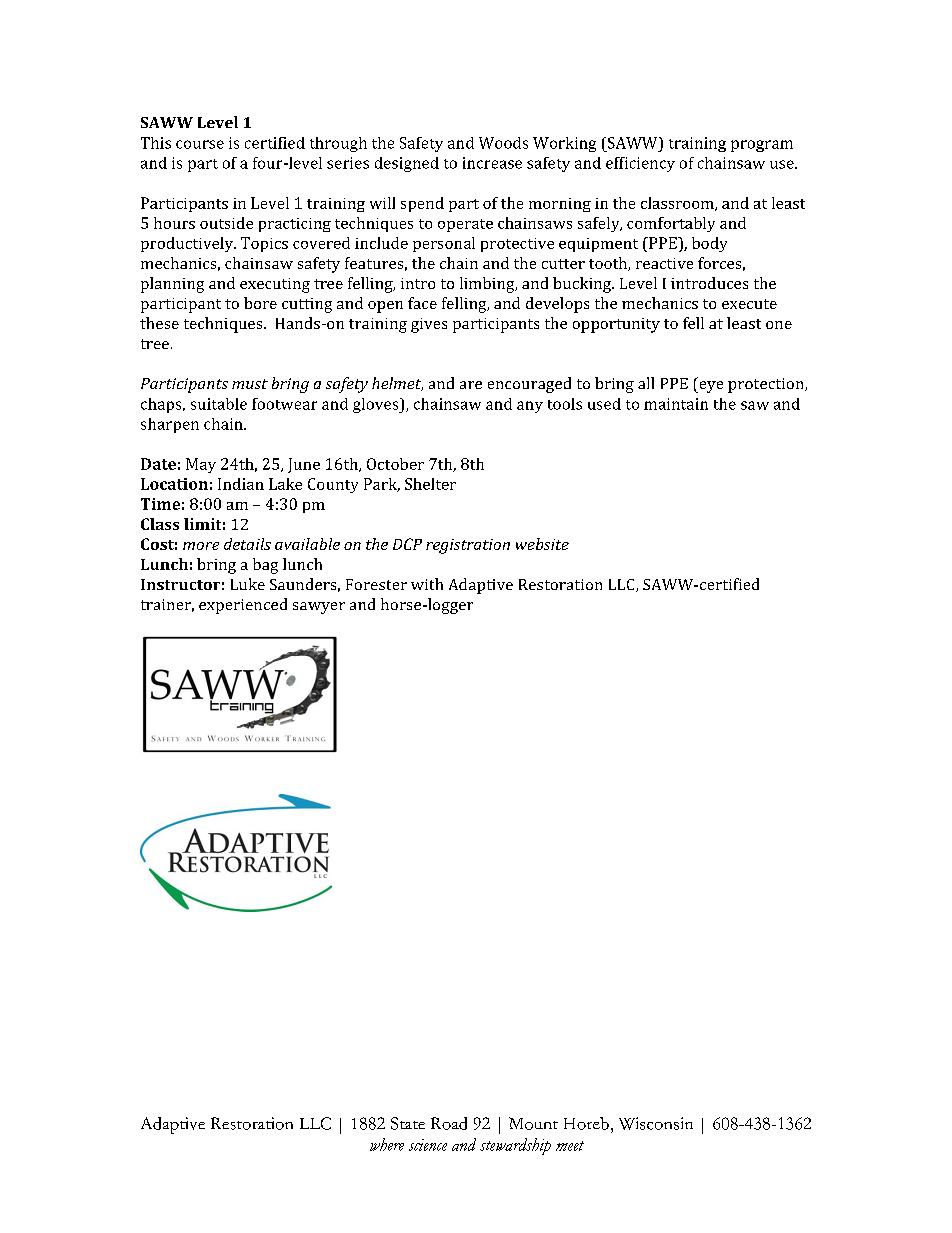 Image resolution: width=952 pixels, height=1233 pixels. Describe the element at coordinates (656, 1123) in the image. I see `Wisconsin` at that location.
